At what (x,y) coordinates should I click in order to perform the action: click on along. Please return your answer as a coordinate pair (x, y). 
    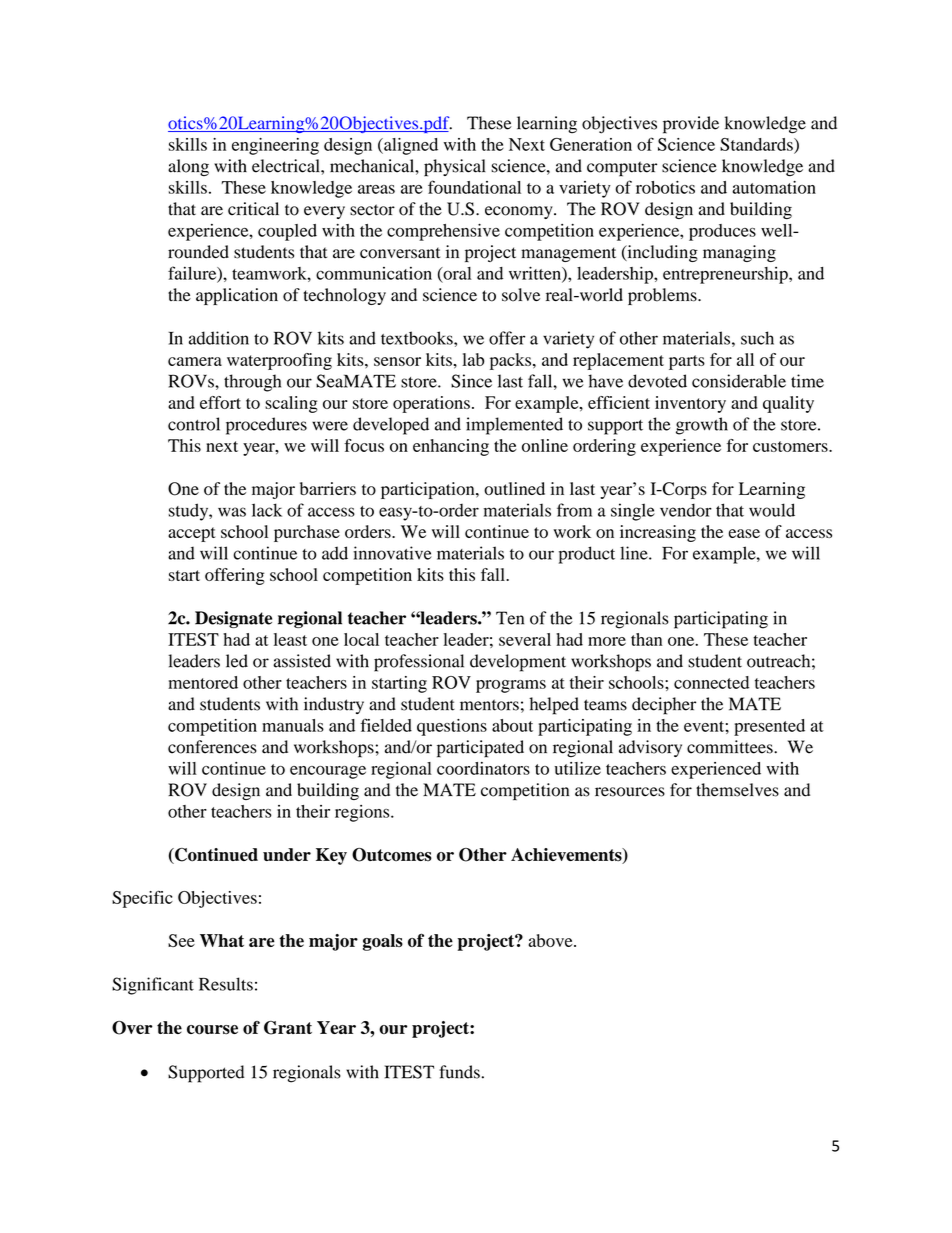
    Looking at the image, I should click on (188, 167).
